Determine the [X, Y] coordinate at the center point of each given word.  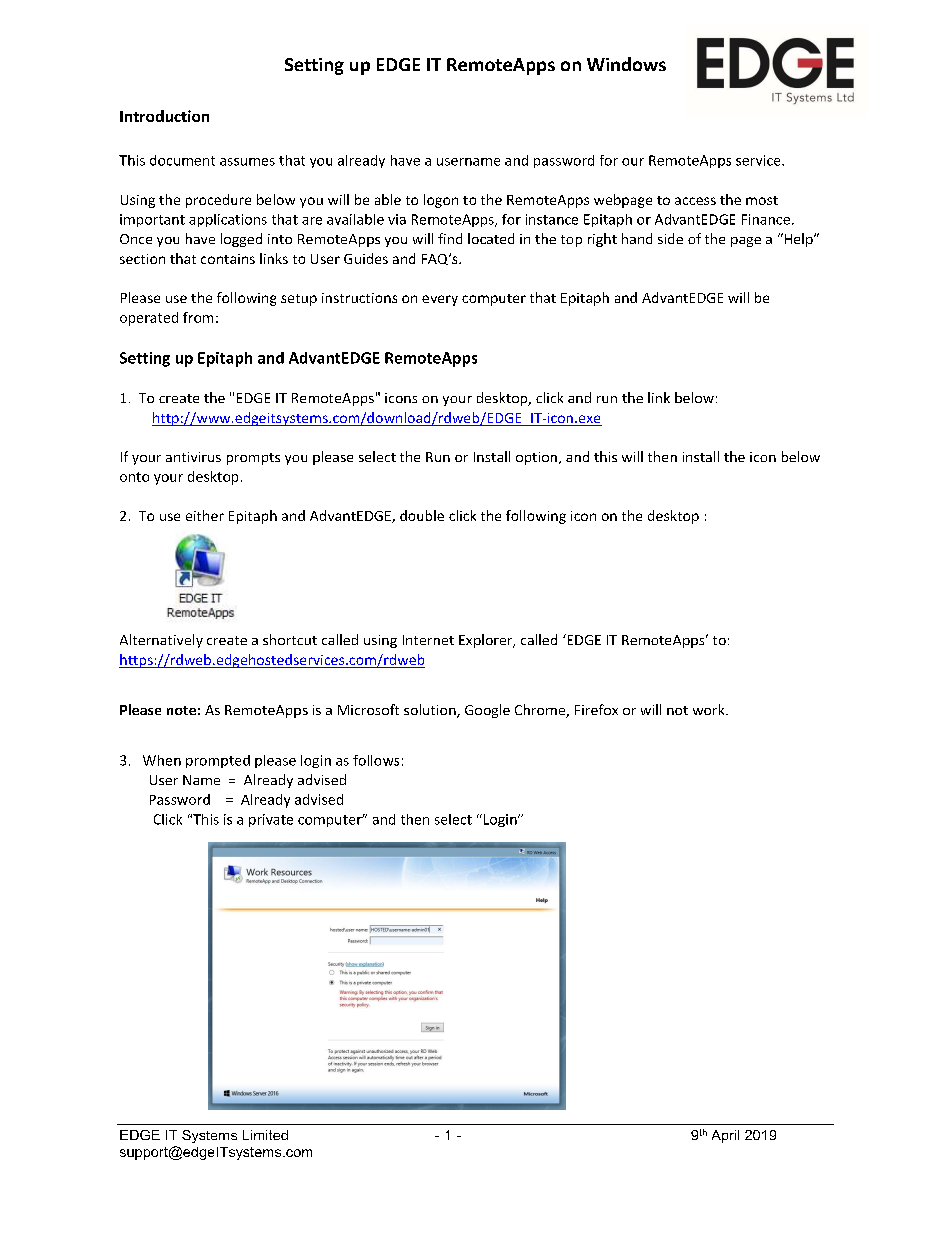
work [710, 709]
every [440, 300]
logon [441, 201]
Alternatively [161, 641]
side [670, 238]
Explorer [487, 641]
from [198, 317]
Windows [626, 64]
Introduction [164, 116]
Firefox [596, 709]
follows [376, 760]
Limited [265, 1135]
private [271, 820]
